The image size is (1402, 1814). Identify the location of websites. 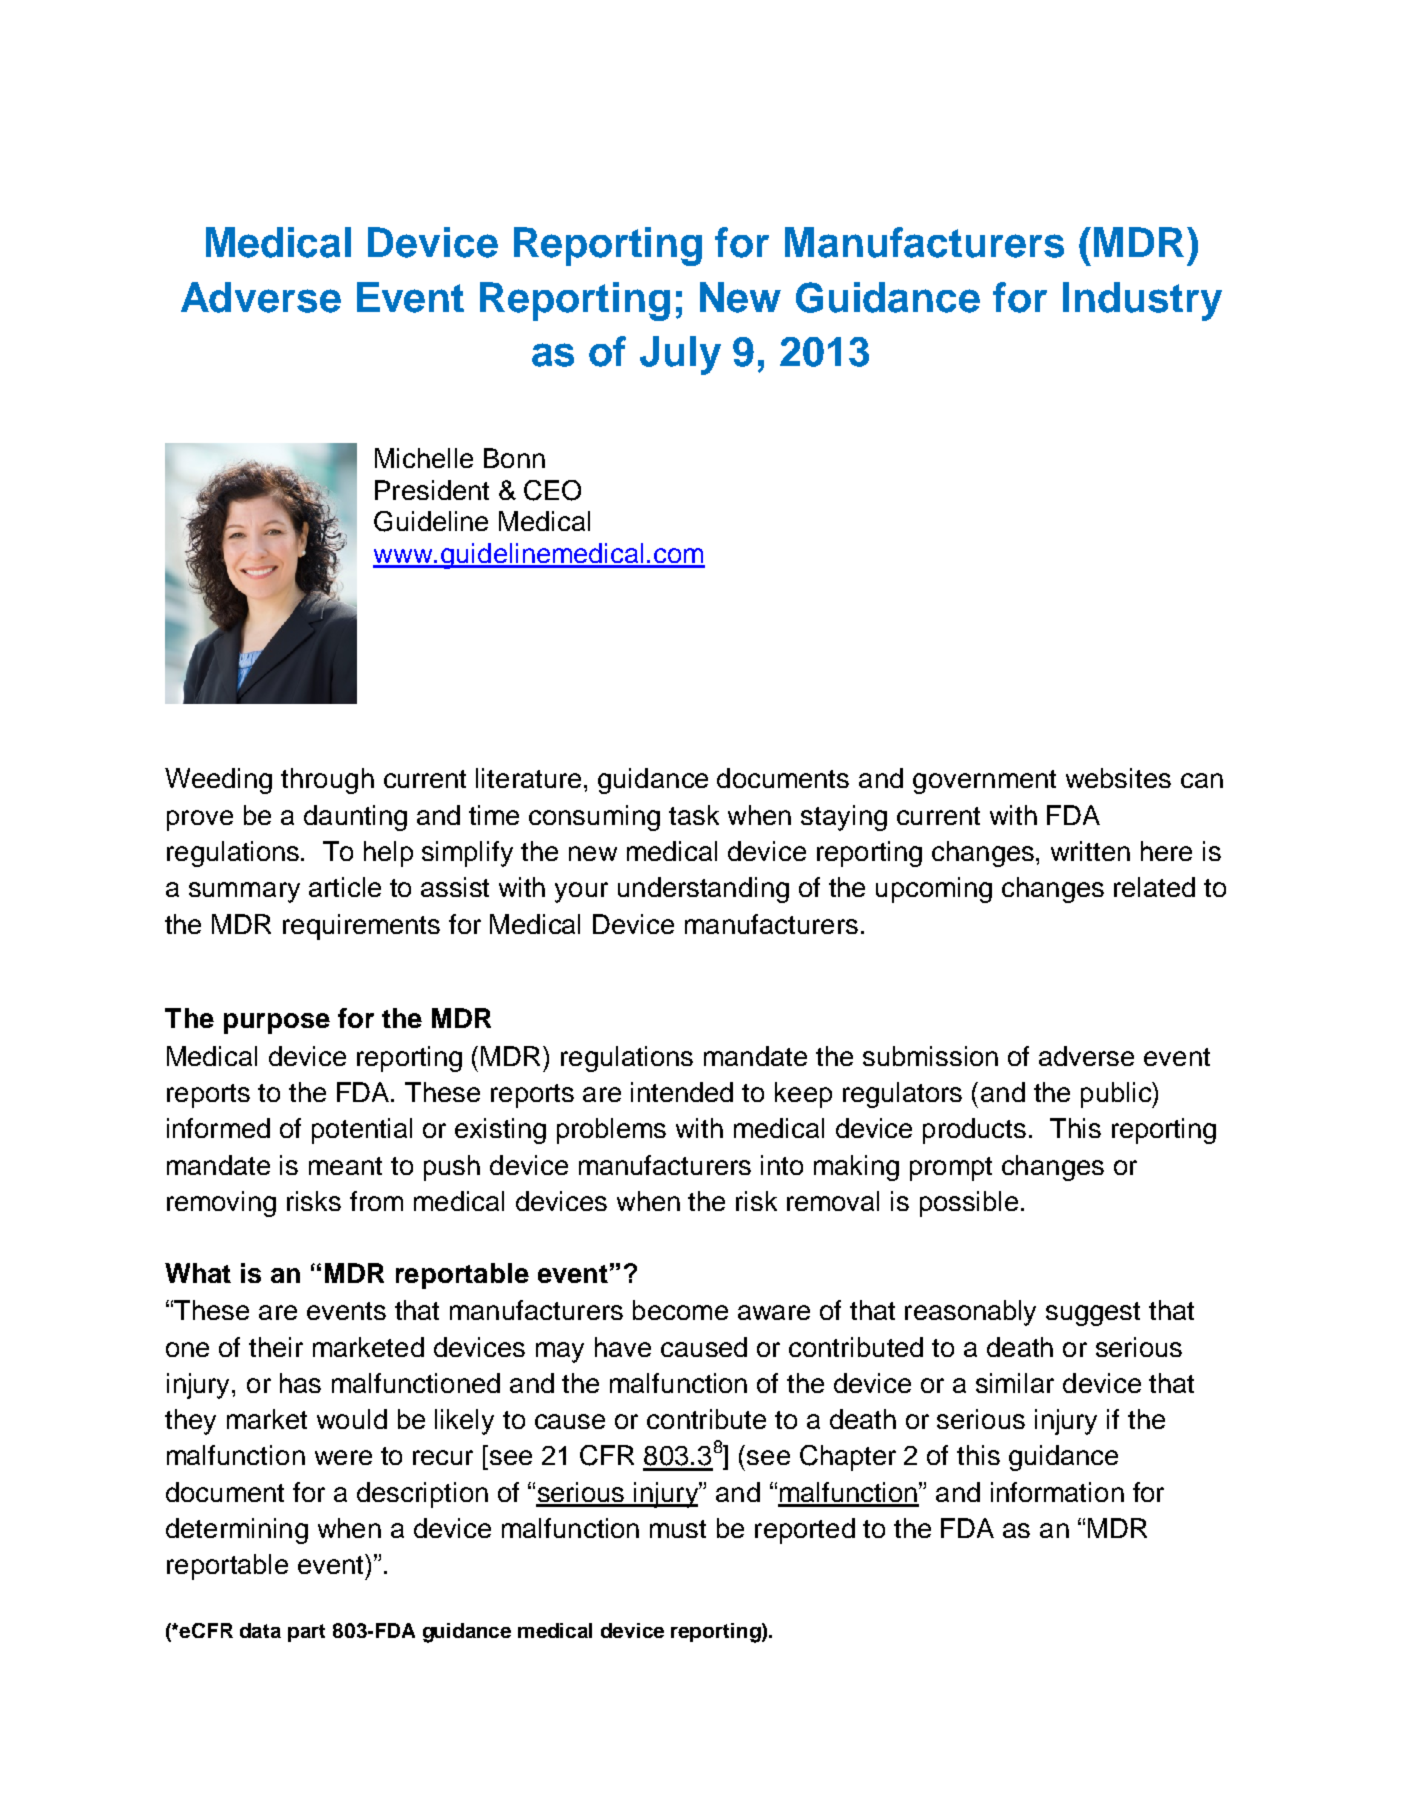
(1118, 778).
